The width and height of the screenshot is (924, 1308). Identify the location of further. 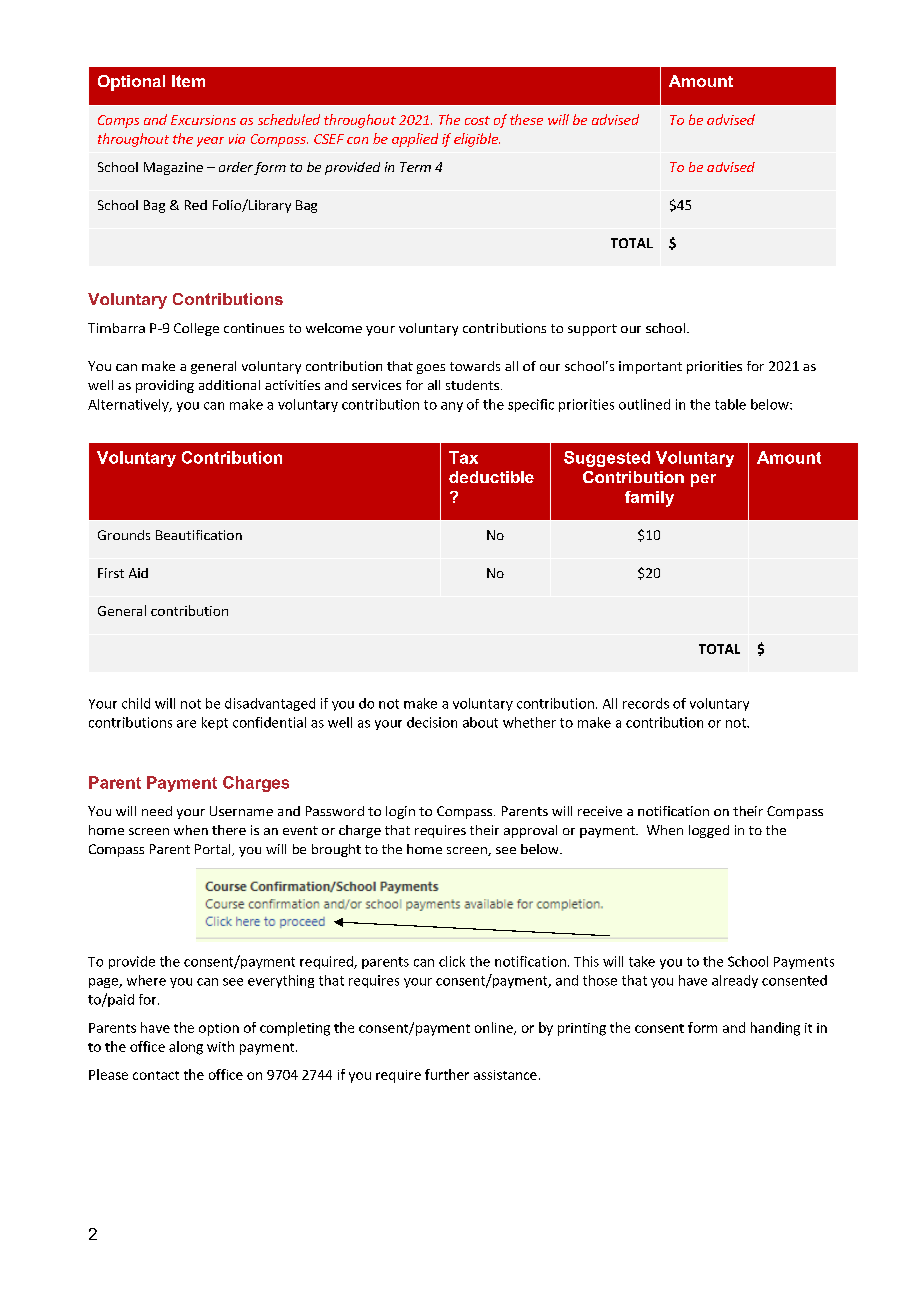
(447, 1074).
